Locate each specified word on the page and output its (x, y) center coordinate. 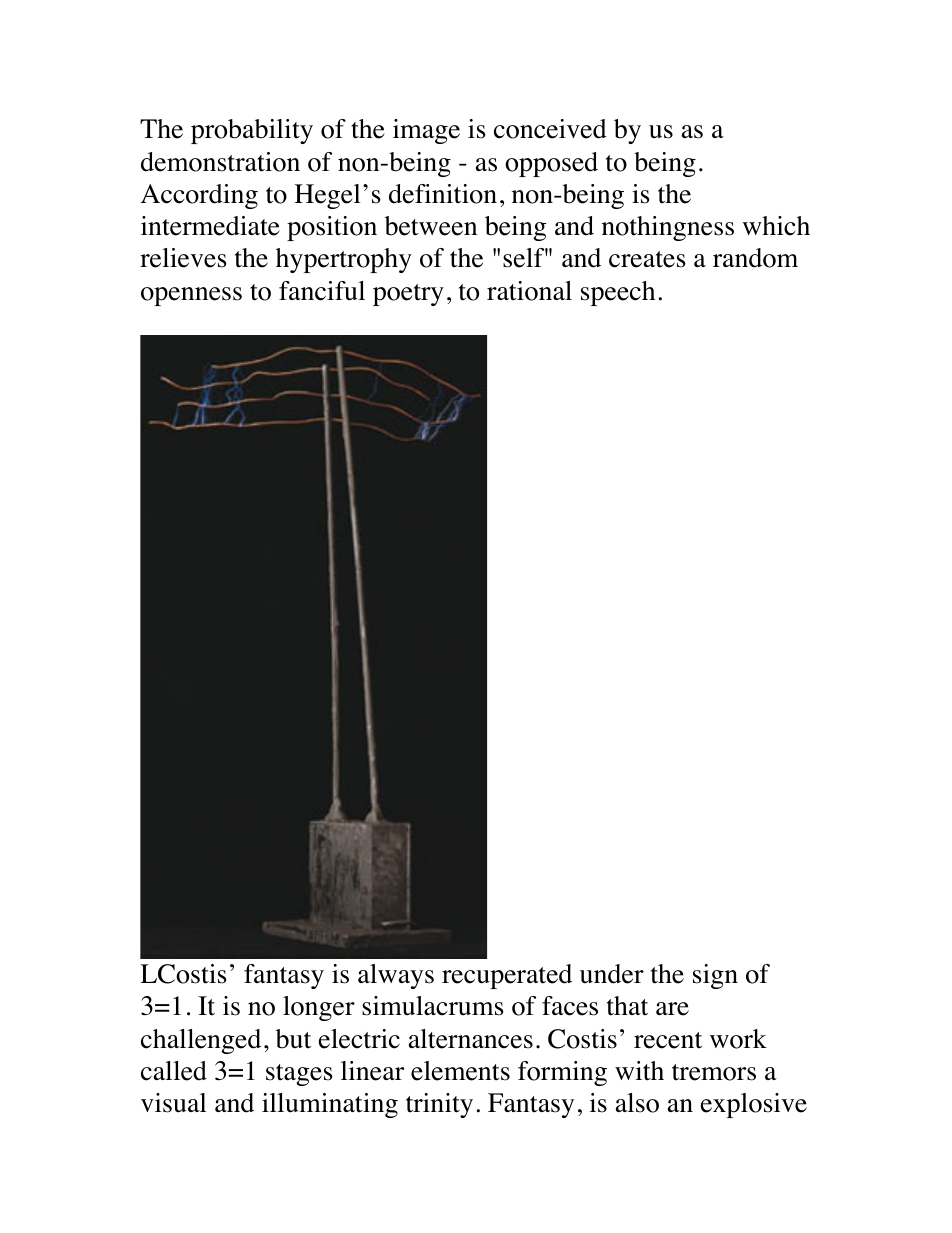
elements (460, 1071)
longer (319, 1008)
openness (191, 296)
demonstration (220, 162)
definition (443, 194)
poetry (408, 295)
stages (299, 1075)
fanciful (322, 291)
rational (529, 291)
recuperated (507, 976)
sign (715, 976)
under (612, 974)
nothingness (668, 228)
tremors (714, 1072)
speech (618, 293)
